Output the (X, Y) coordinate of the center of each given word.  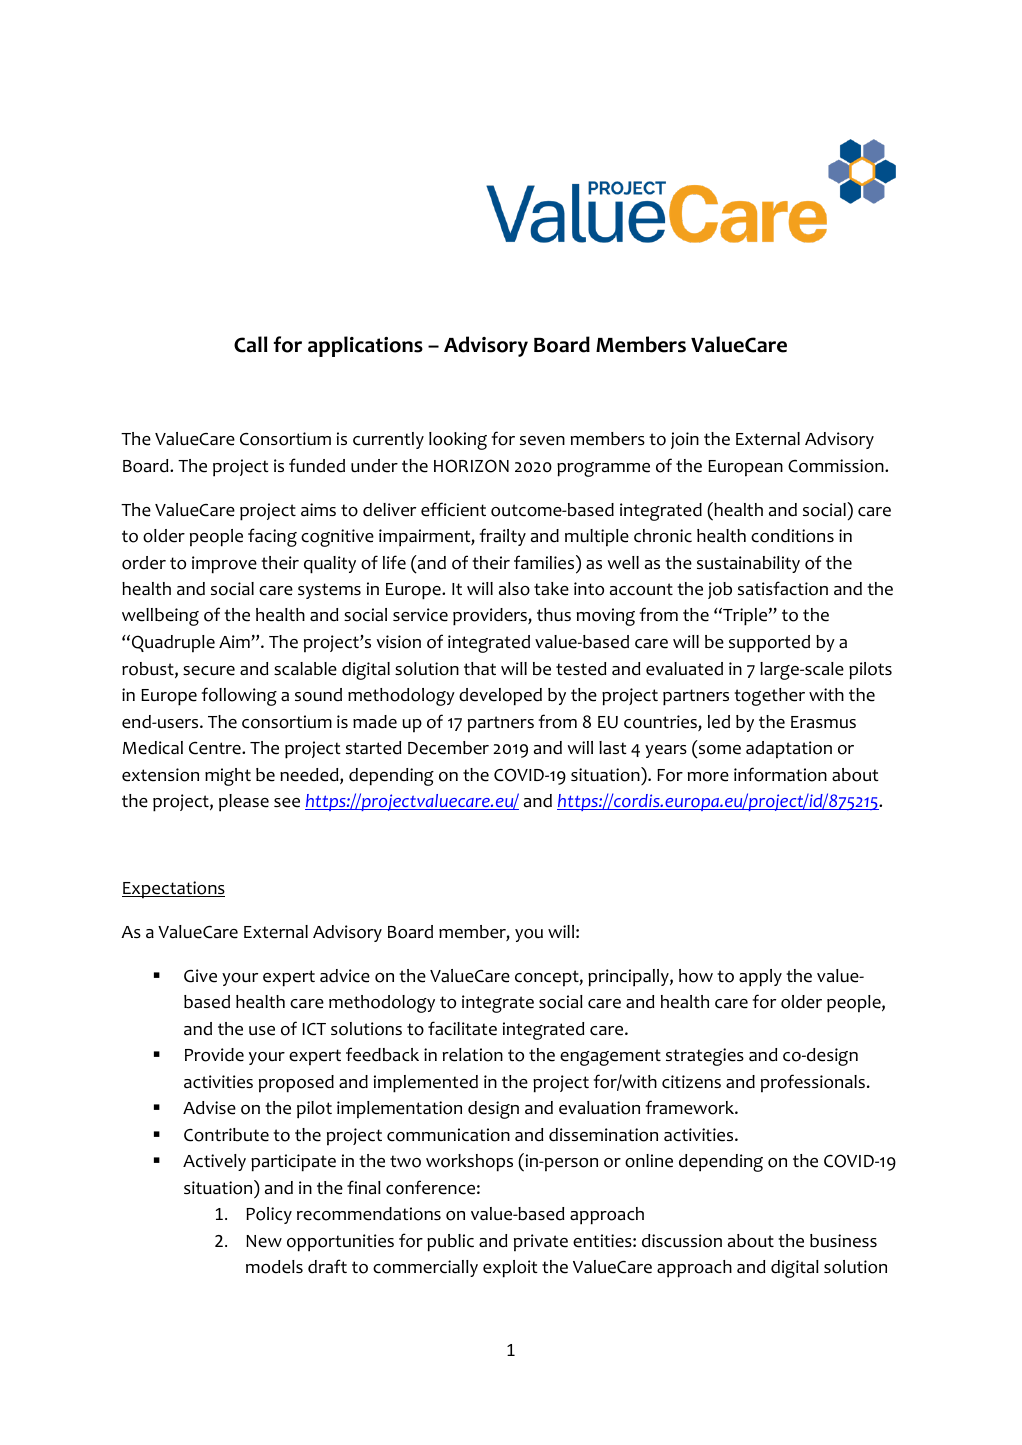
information (780, 774)
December (448, 748)
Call (250, 344)
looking (458, 441)
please (244, 803)
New (264, 1241)
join (685, 440)
